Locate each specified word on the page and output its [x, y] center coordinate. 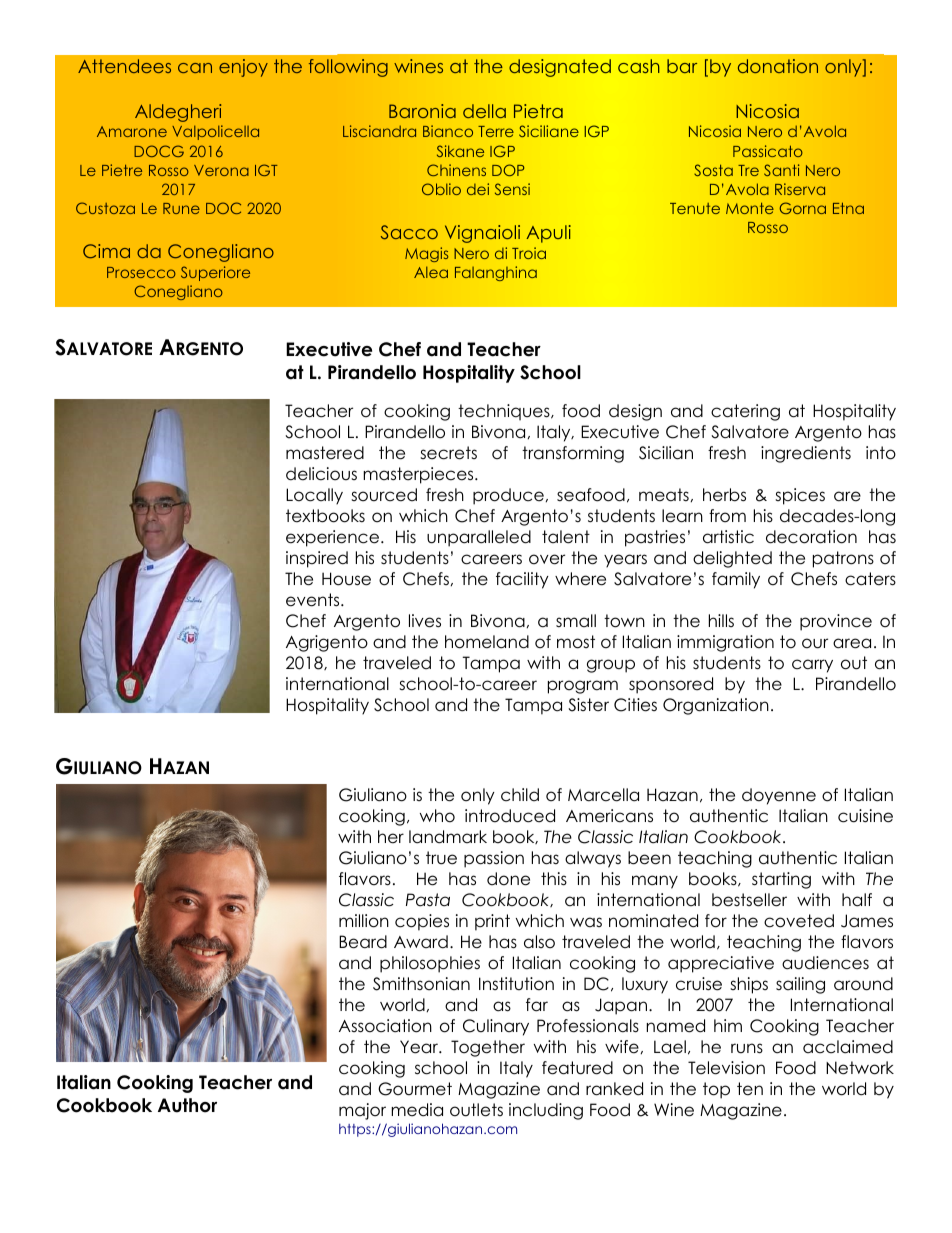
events [314, 600]
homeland [487, 642]
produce [508, 496]
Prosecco [141, 272]
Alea [431, 272]
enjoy [243, 68]
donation [778, 66]
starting [781, 880]
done [508, 879]
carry [812, 666]
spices [800, 496]
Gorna [802, 208]
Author [187, 1105]
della [484, 111]
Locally [314, 496]
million [364, 921]
